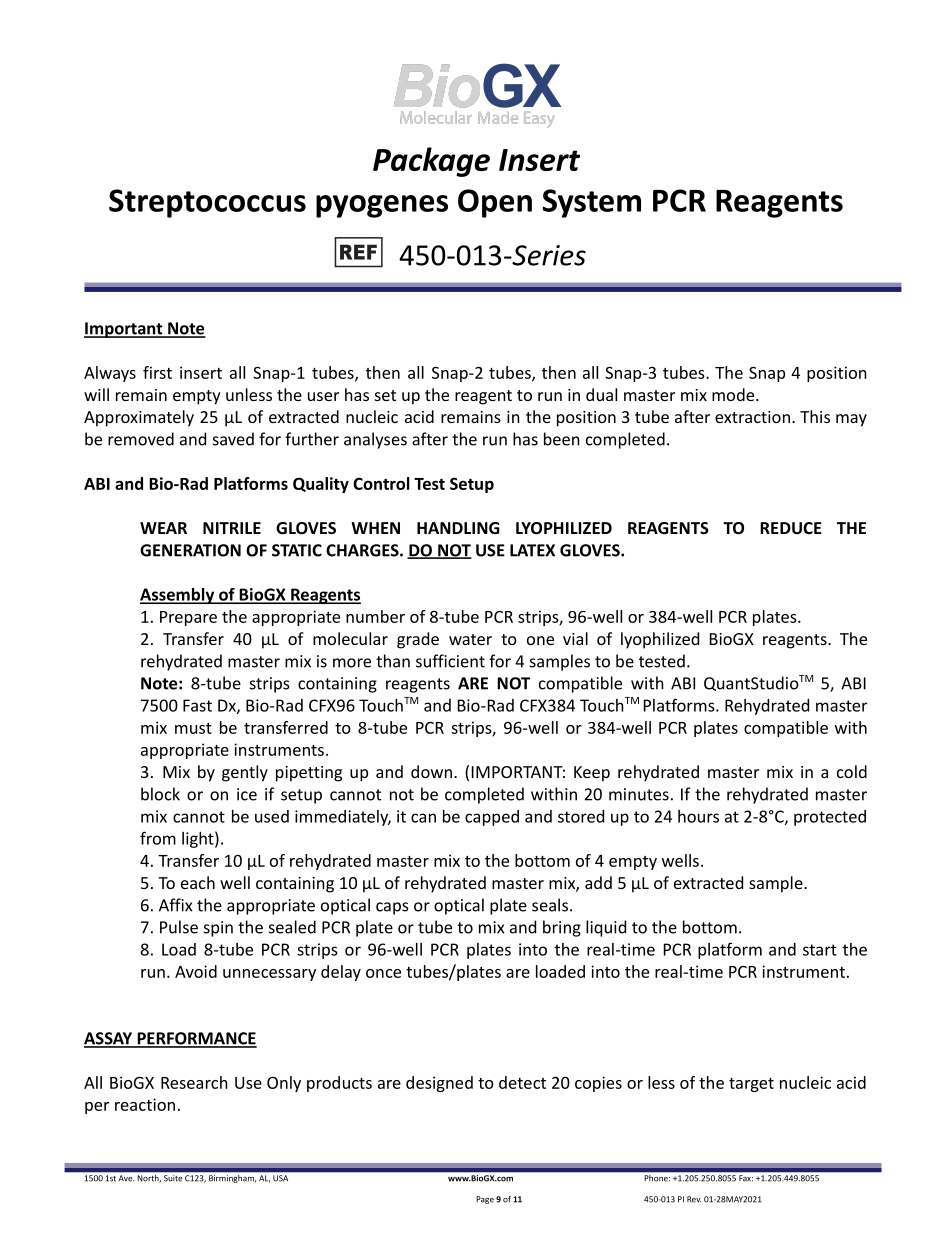 Image resolution: width=952 pixels, height=1233 pixels. I want to click on HANDLING, so click(458, 528).
